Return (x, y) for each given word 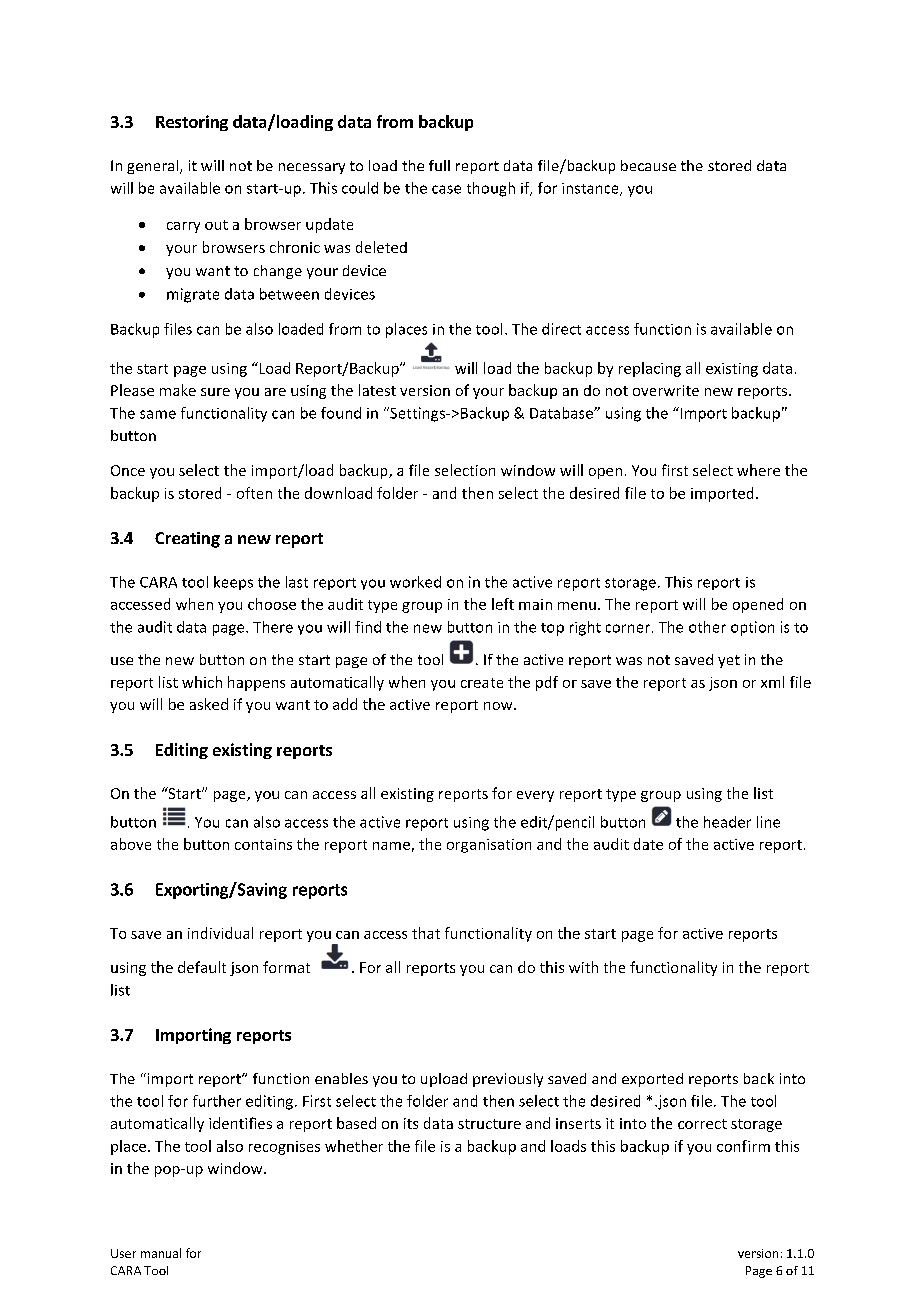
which (202, 682)
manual (161, 1253)
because (648, 165)
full (439, 165)
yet (729, 661)
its (411, 1123)
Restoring (192, 123)
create (482, 683)
